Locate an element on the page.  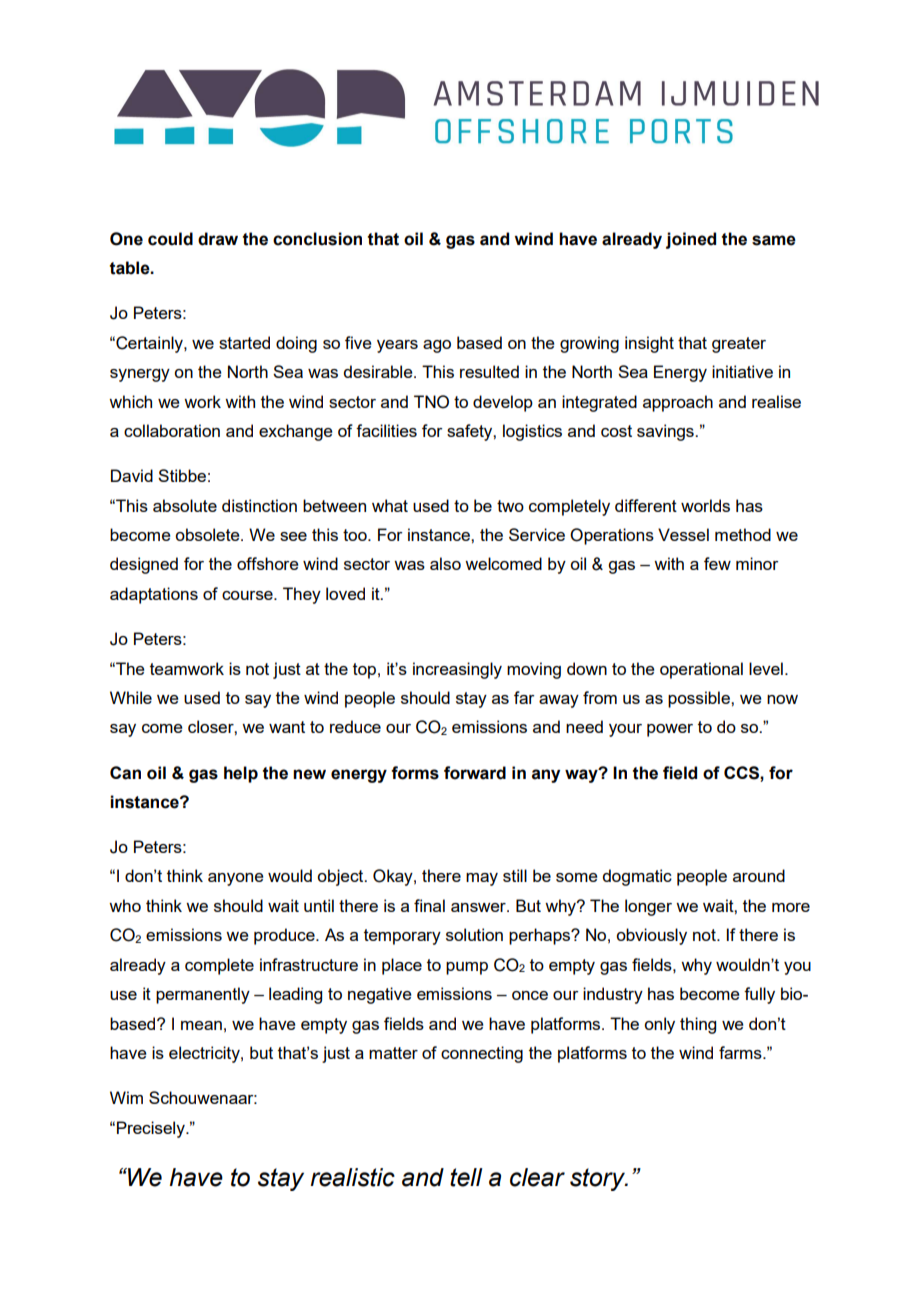
TNO is located at coordinates (431, 402).
